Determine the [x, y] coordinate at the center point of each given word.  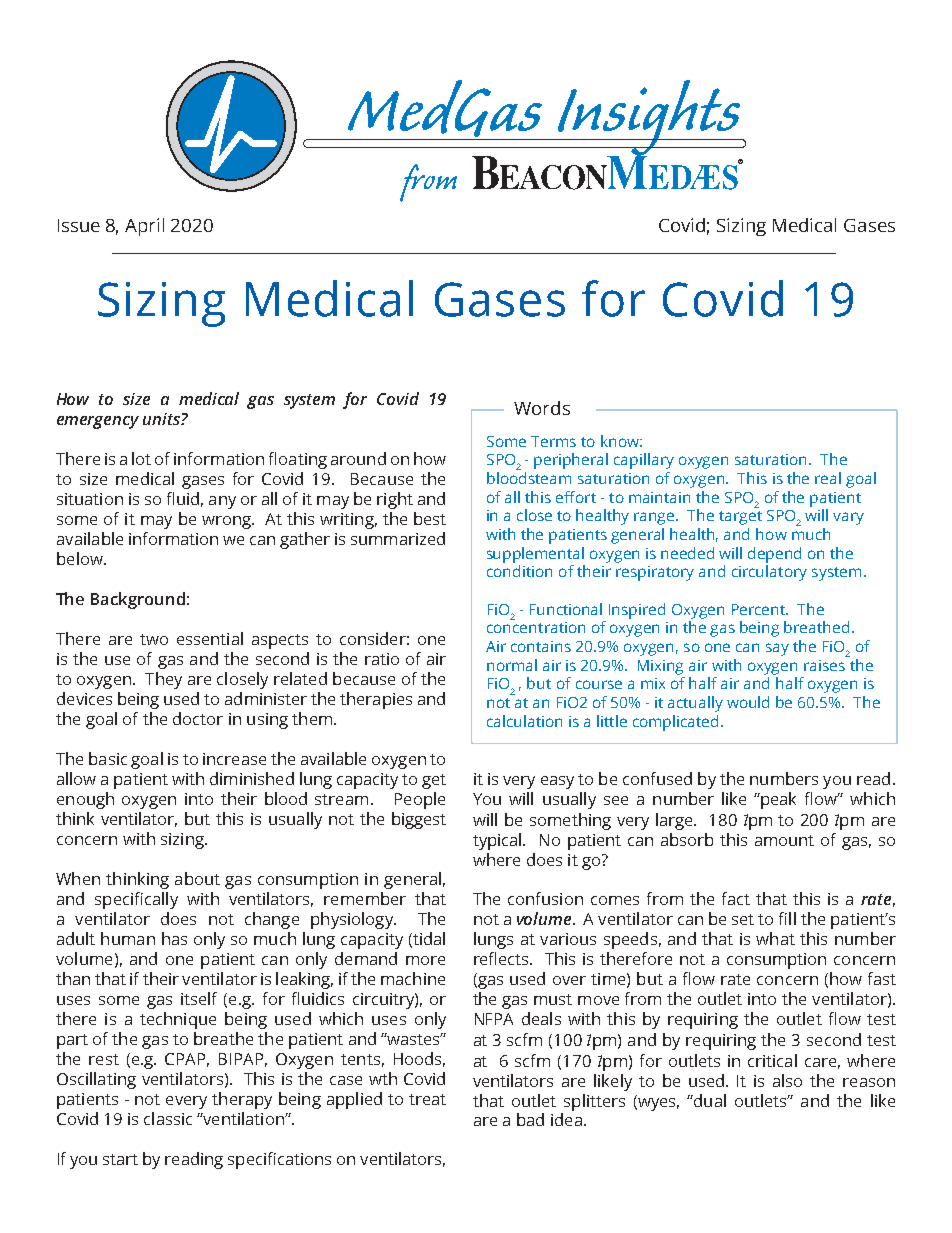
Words [542, 408]
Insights [649, 119]
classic [168, 1118]
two [154, 639]
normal [512, 665]
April [144, 227]
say [777, 649]
